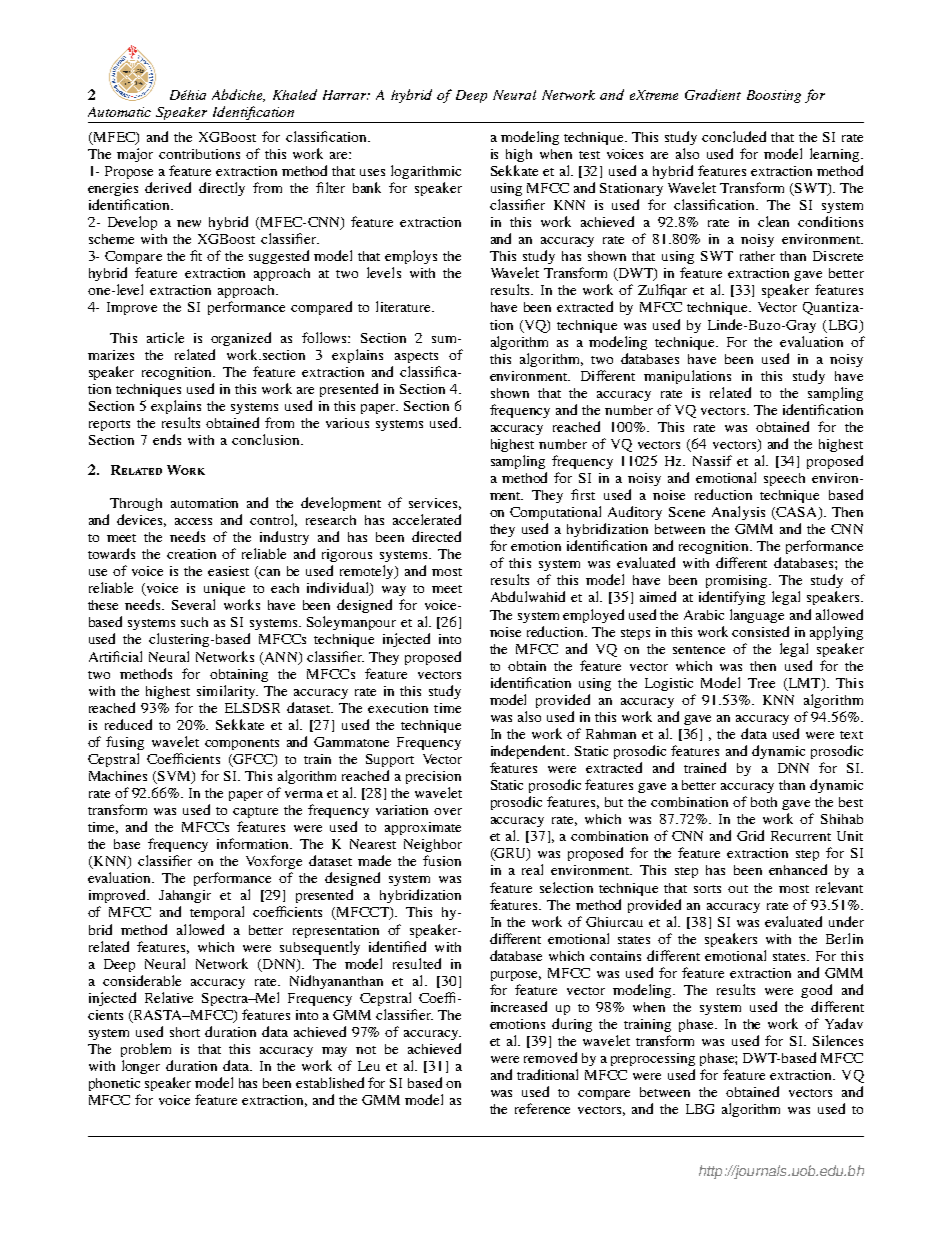  What do you see at coordinates (193, 604) in the screenshot?
I see `Several` at bounding box center [193, 604].
